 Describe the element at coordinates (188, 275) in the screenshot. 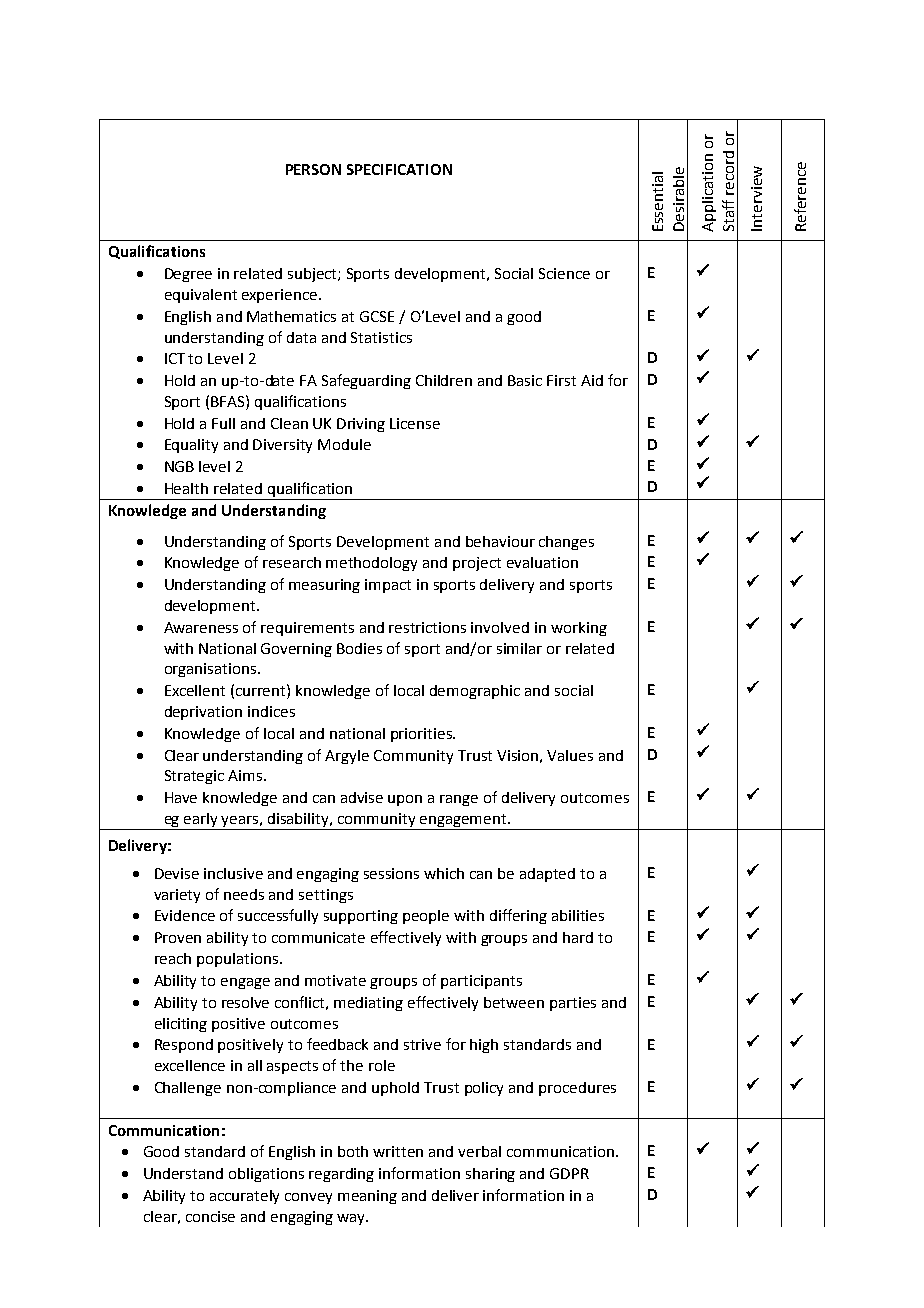

I see `Degree` at that location.
